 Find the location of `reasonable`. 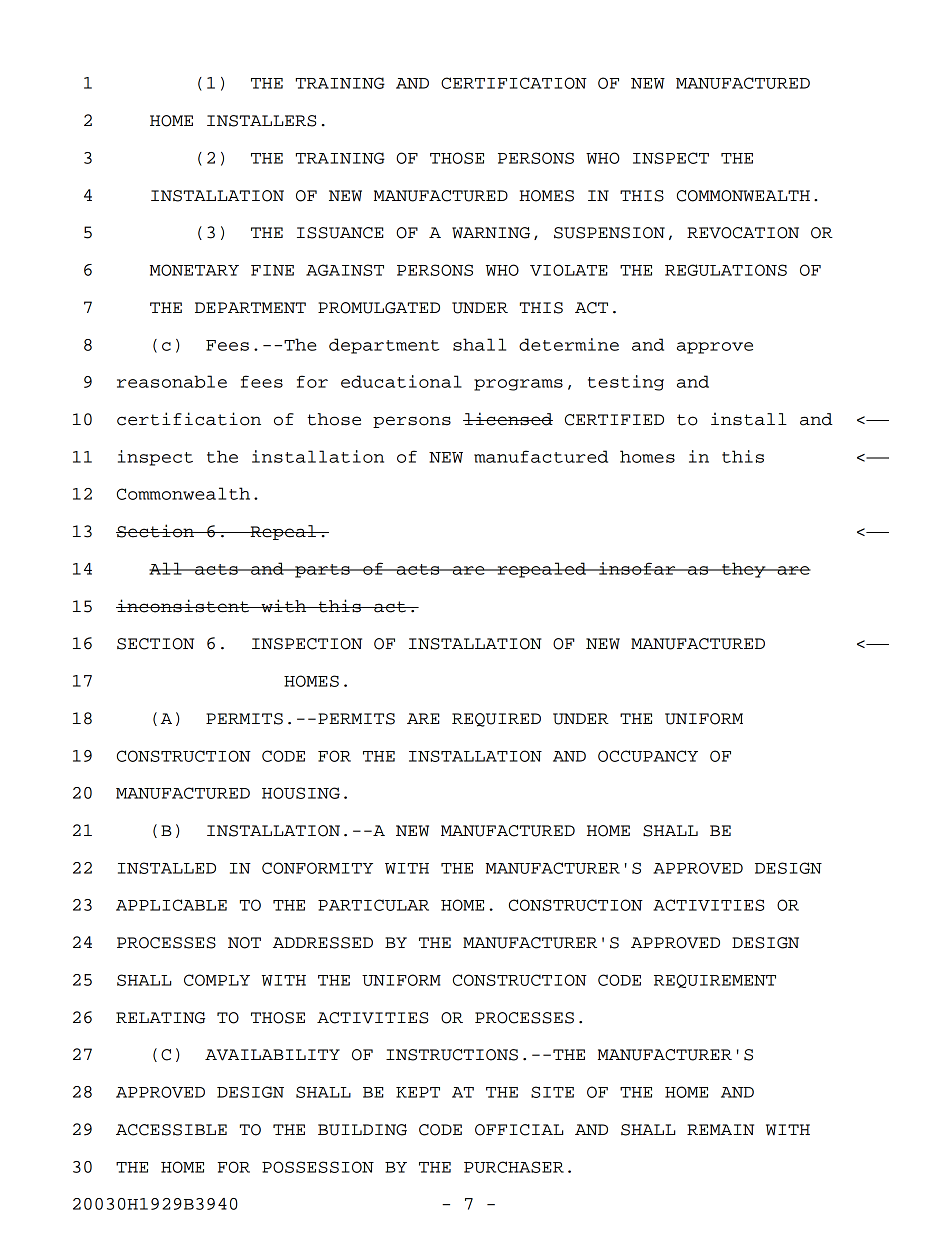

reasonable is located at coordinates (172, 381).
